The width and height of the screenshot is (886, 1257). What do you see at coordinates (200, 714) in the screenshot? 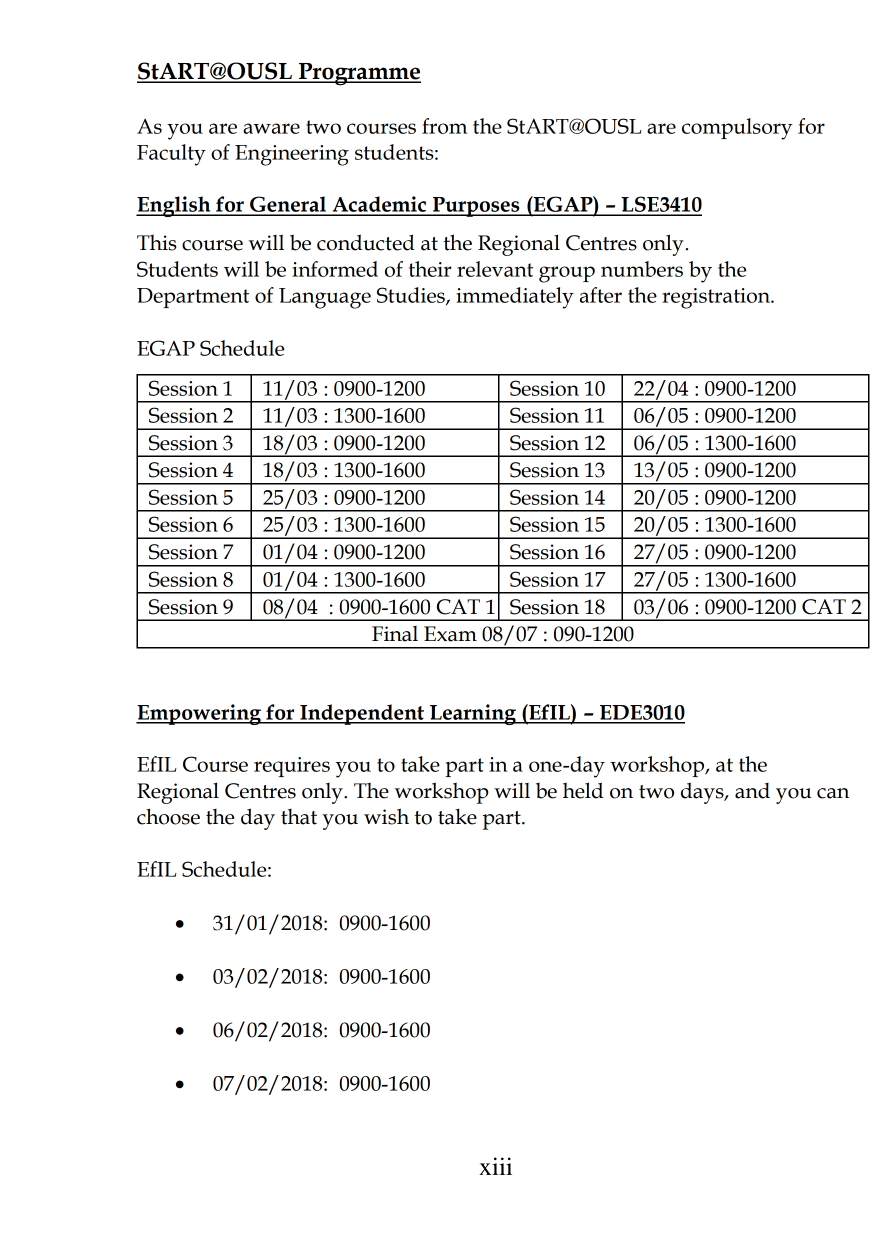
I see `Empowering` at bounding box center [200, 714].
